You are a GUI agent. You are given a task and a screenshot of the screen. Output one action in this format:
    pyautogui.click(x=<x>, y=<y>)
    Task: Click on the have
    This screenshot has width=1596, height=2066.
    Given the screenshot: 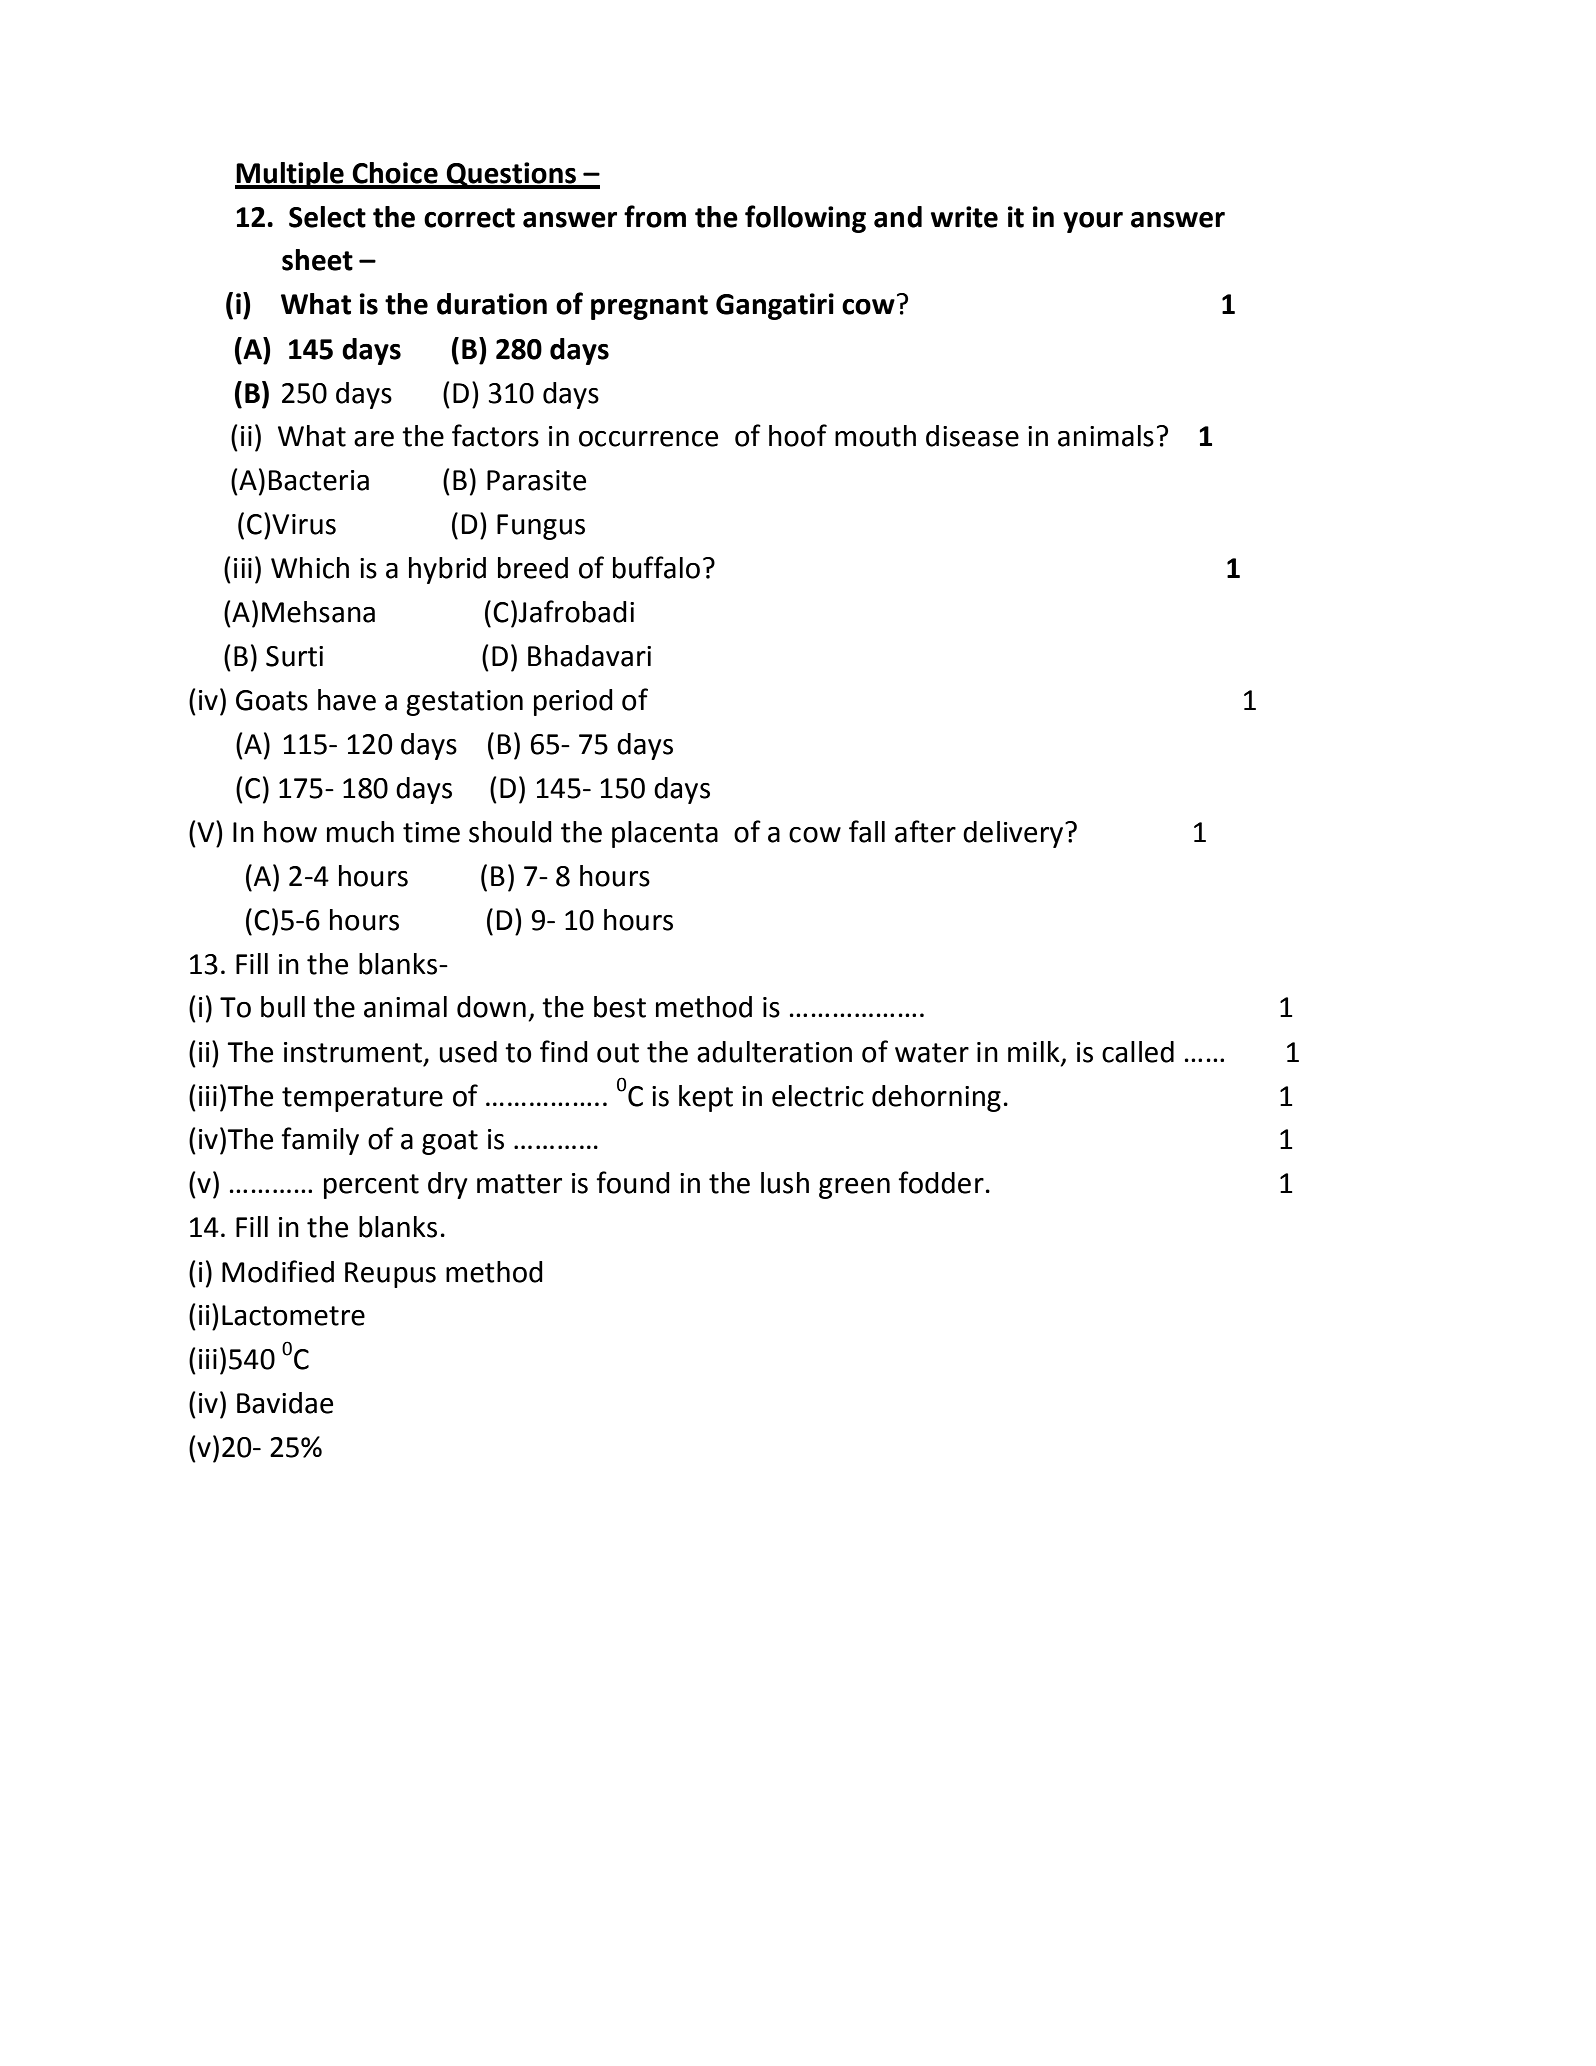 What is the action you would take?
    pyautogui.click(x=347, y=700)
